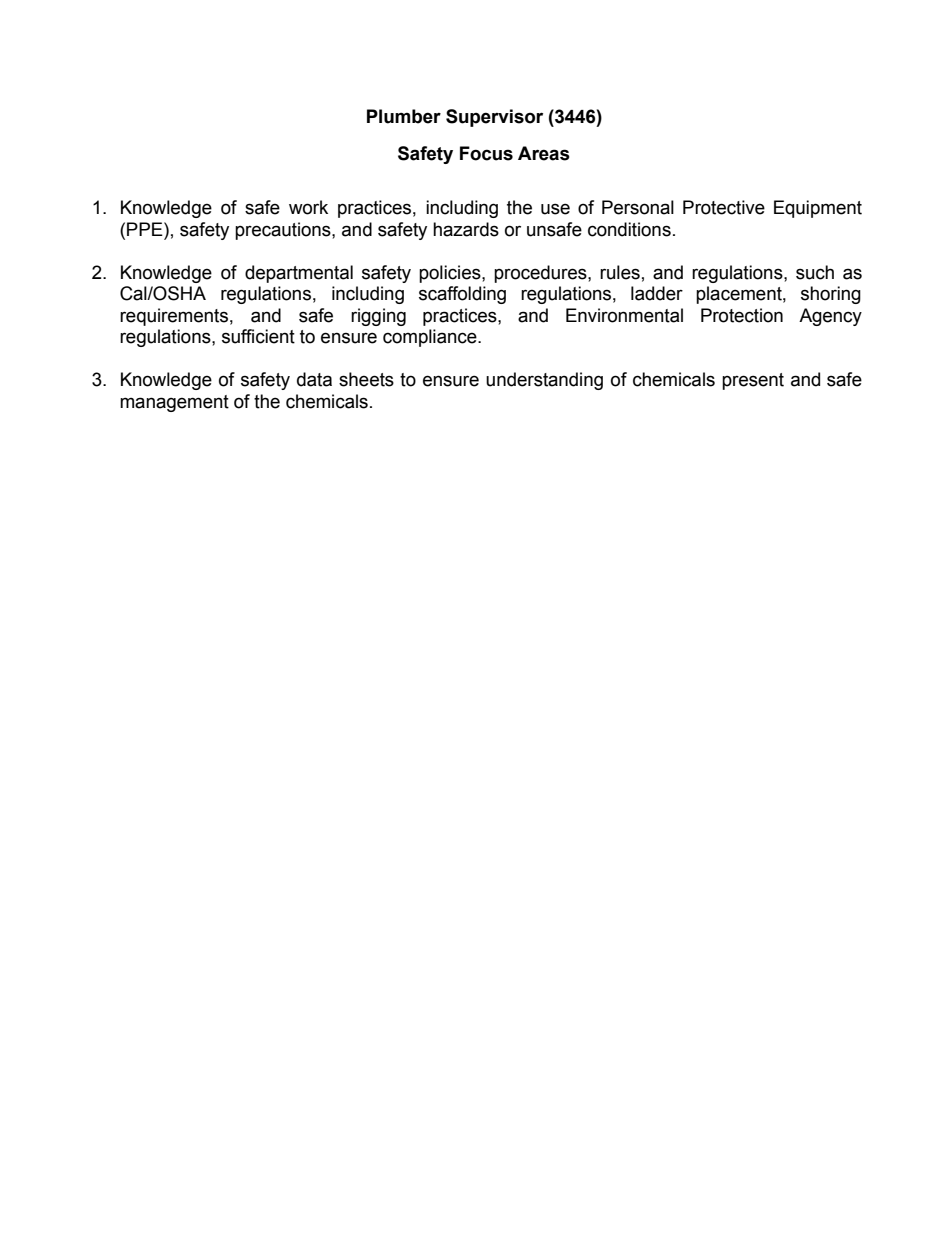 The image size is (952, 1233). What do you see at coordinates (544, 153) in the screenshot?
I see `Areas` at bounding box center [544, 153].
